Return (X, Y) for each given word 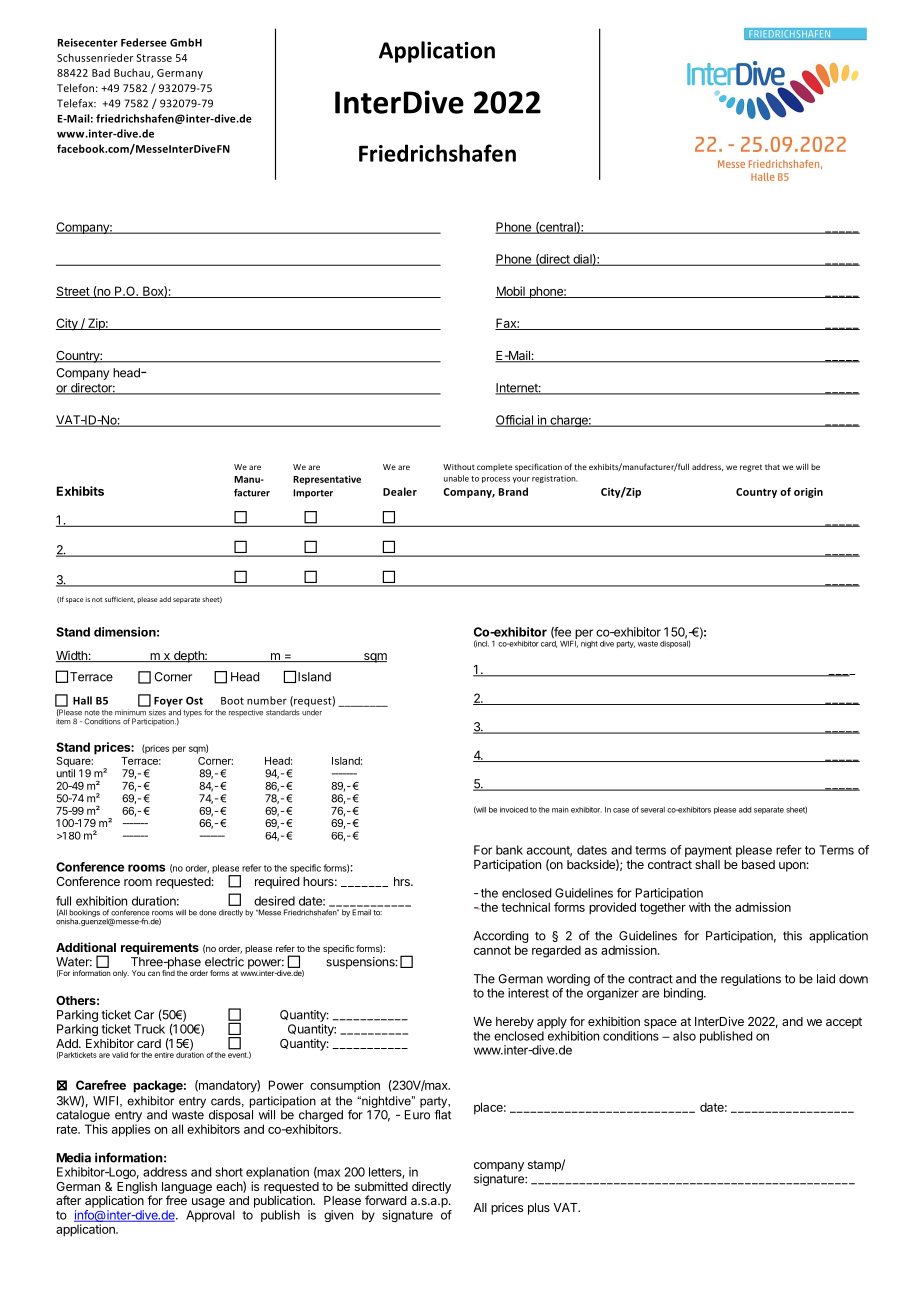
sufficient (120, 599)
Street (73, 292)
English (137, 1189)
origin (808, 493)
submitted (381, 1186)
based (758, 864)
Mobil (511, 292)
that (772, 467)
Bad (101, 72)
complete (494, 468)
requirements (160, 948)
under (312, 712)
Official (515, 421)
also (684, 1036)
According (501, 938)
